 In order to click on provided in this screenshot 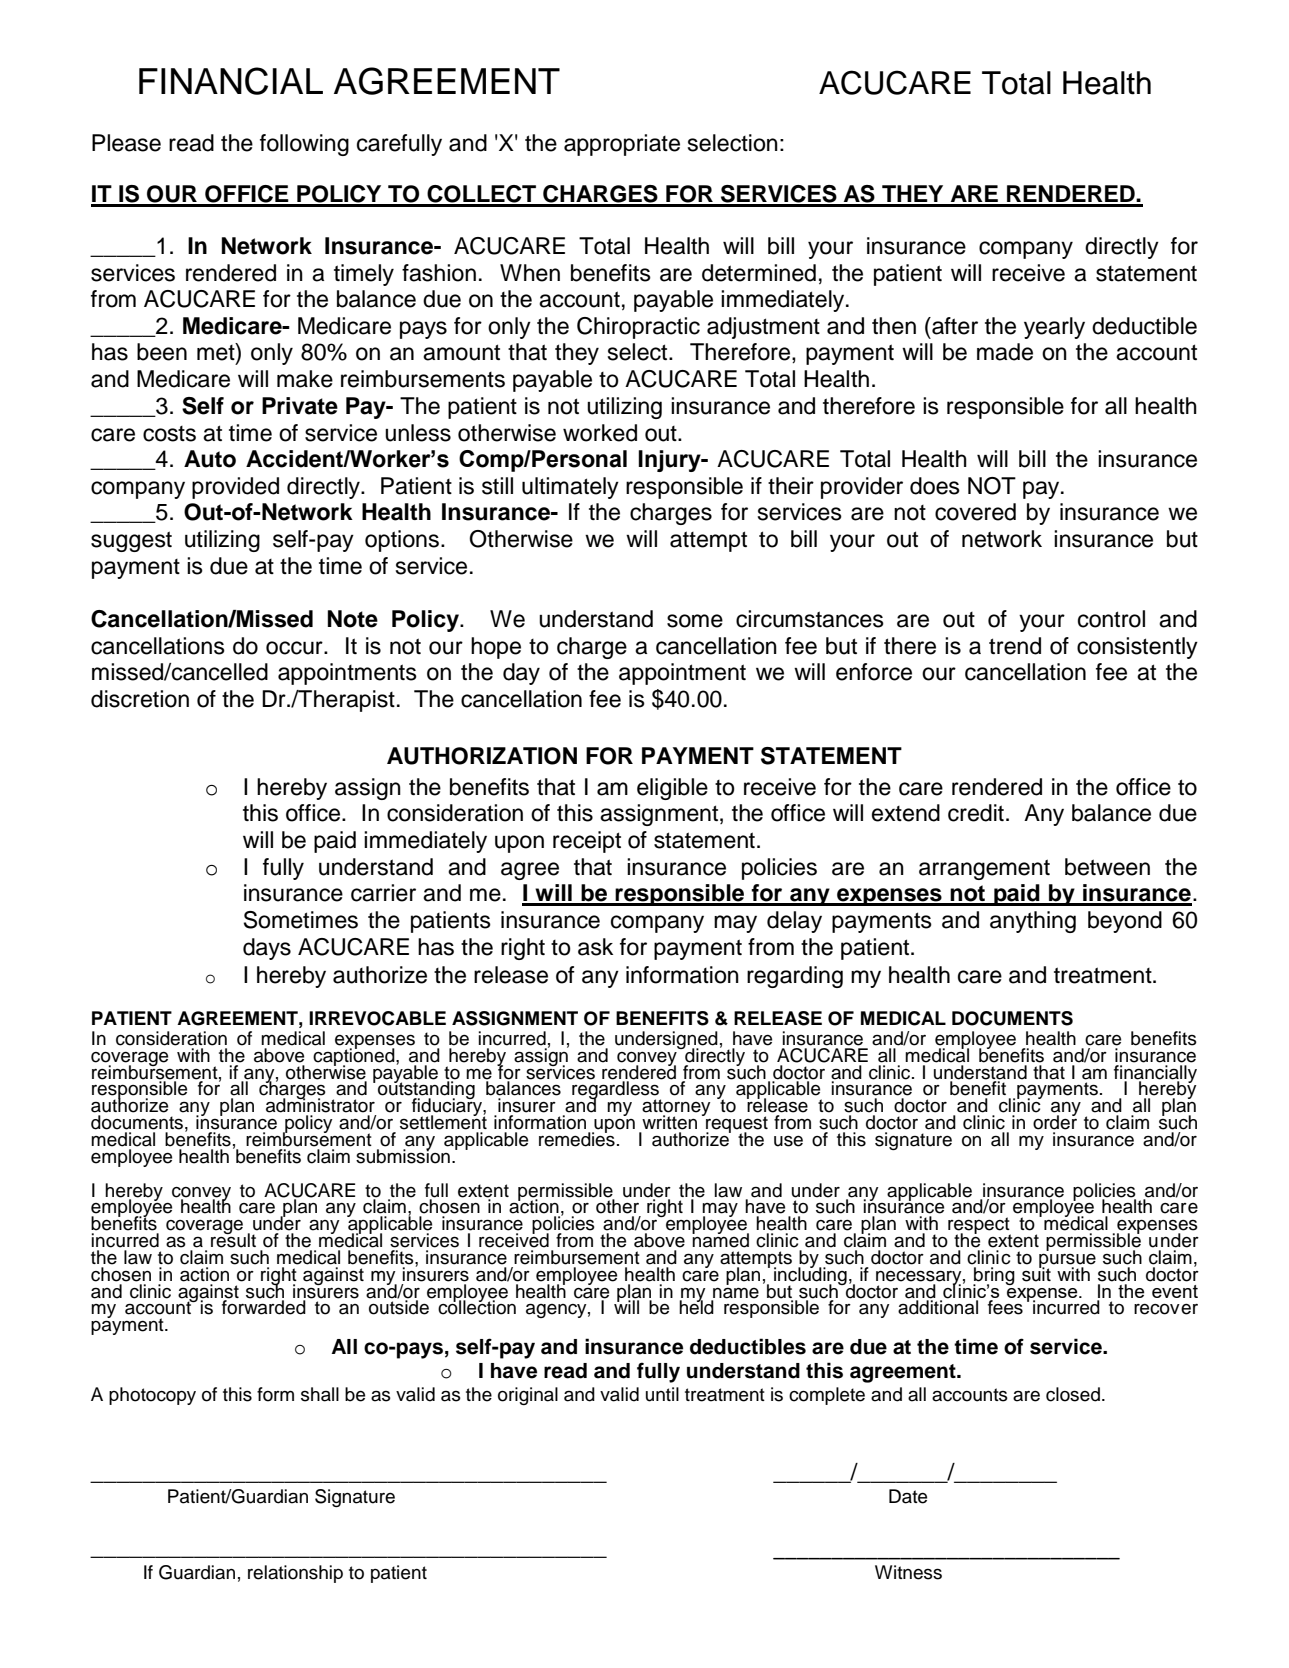, I will do `click(235, 488)`.
